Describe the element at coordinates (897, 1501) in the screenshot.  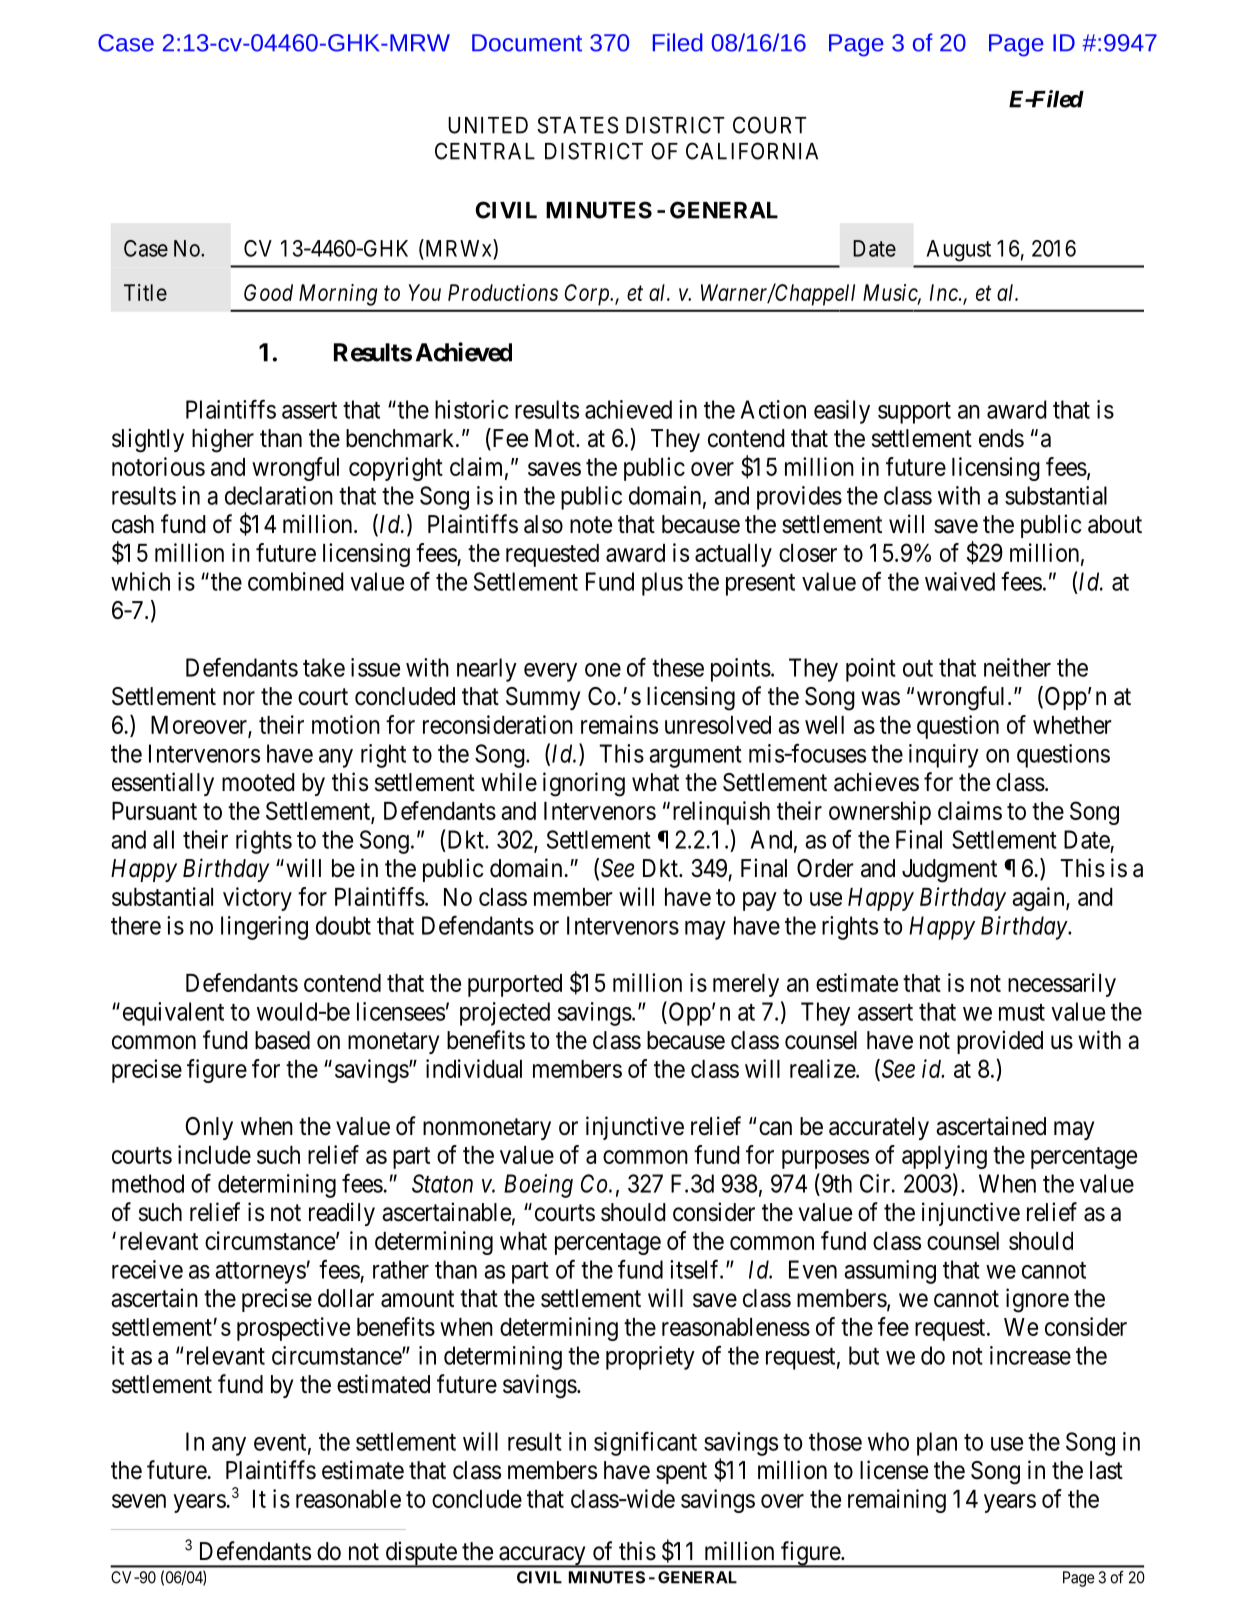
I see `remaining` at that location.
